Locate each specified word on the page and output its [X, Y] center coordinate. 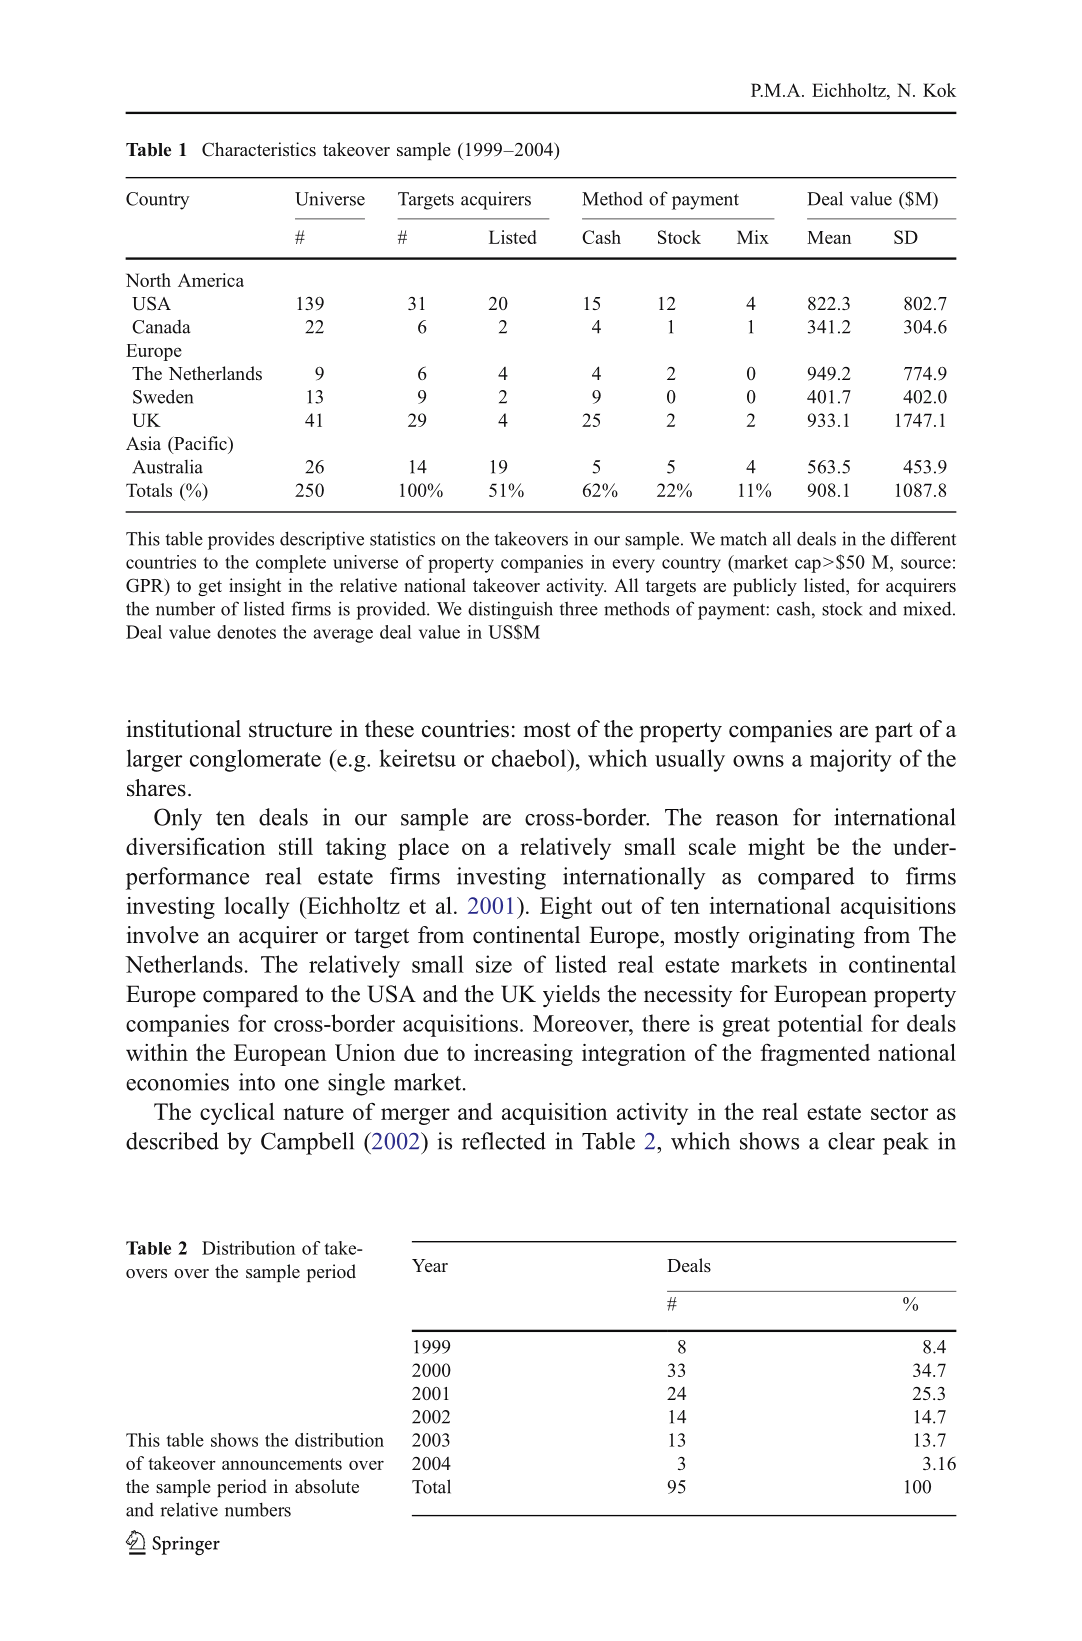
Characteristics [259, 149]
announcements [282, 1464]
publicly [765, 587]
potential [820, 1025]
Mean [829, 237]
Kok [939, 90]
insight [255, 587]
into [257, 1082]
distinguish [510, 610]
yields [571, 996]
